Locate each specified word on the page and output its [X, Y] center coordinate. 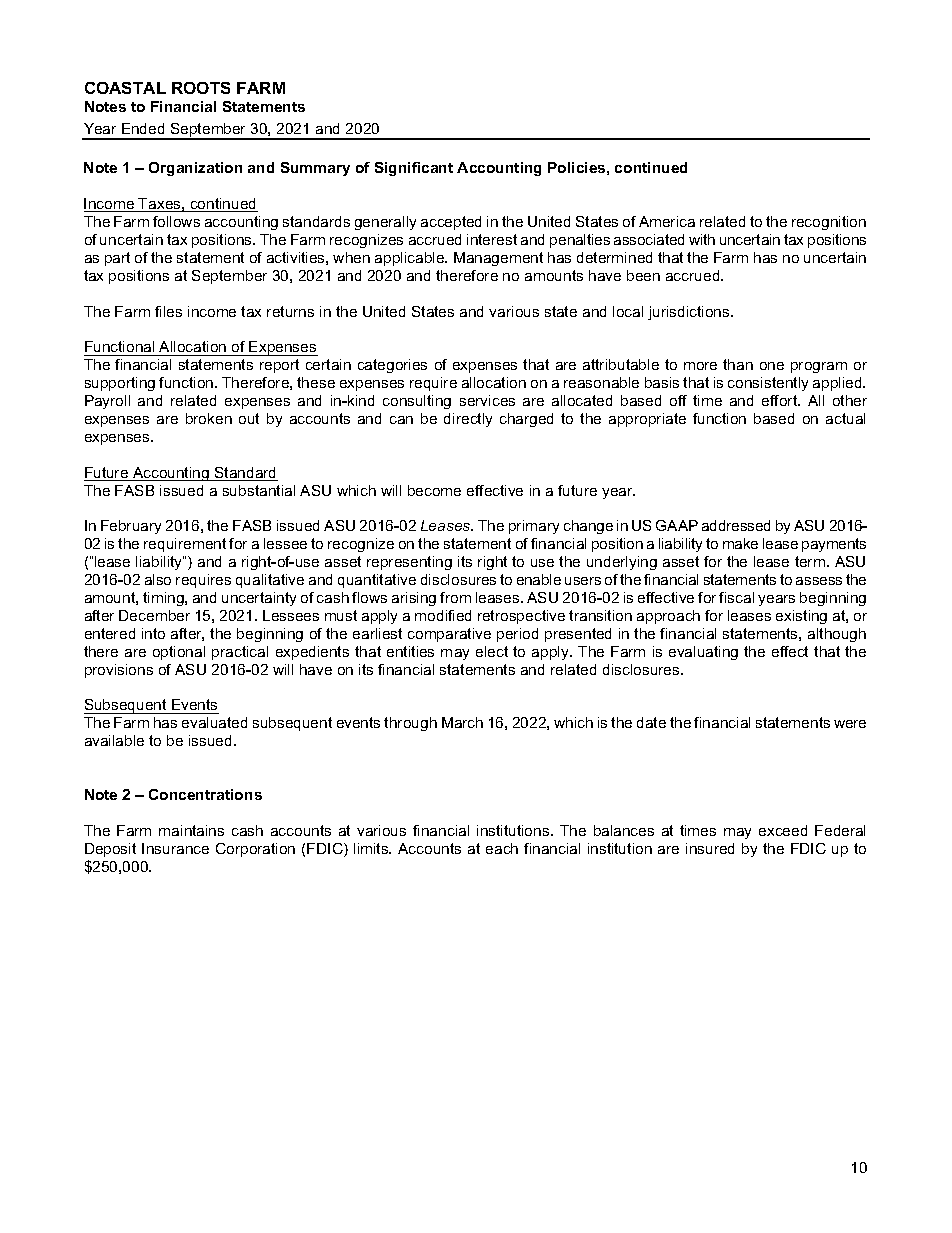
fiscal [736, 597]
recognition [829, 223]
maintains [191, 830]
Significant [414, 169]
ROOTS [201, 88]
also [158, 579]
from [455, 597]
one [772, 366]
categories [392, 366]
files [168, 311]
